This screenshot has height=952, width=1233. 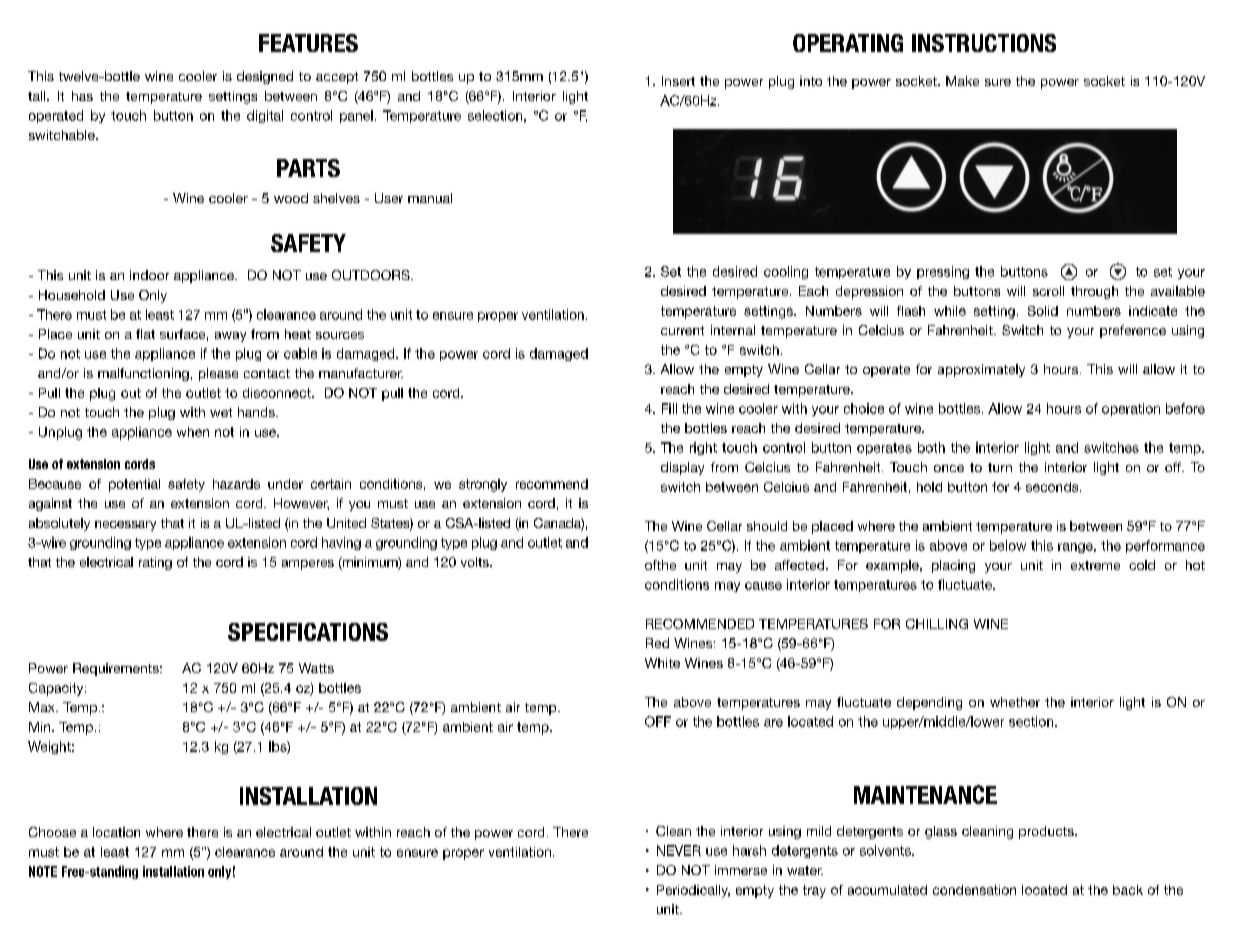 I want to click on Insert, so click(x=678, y=81).
